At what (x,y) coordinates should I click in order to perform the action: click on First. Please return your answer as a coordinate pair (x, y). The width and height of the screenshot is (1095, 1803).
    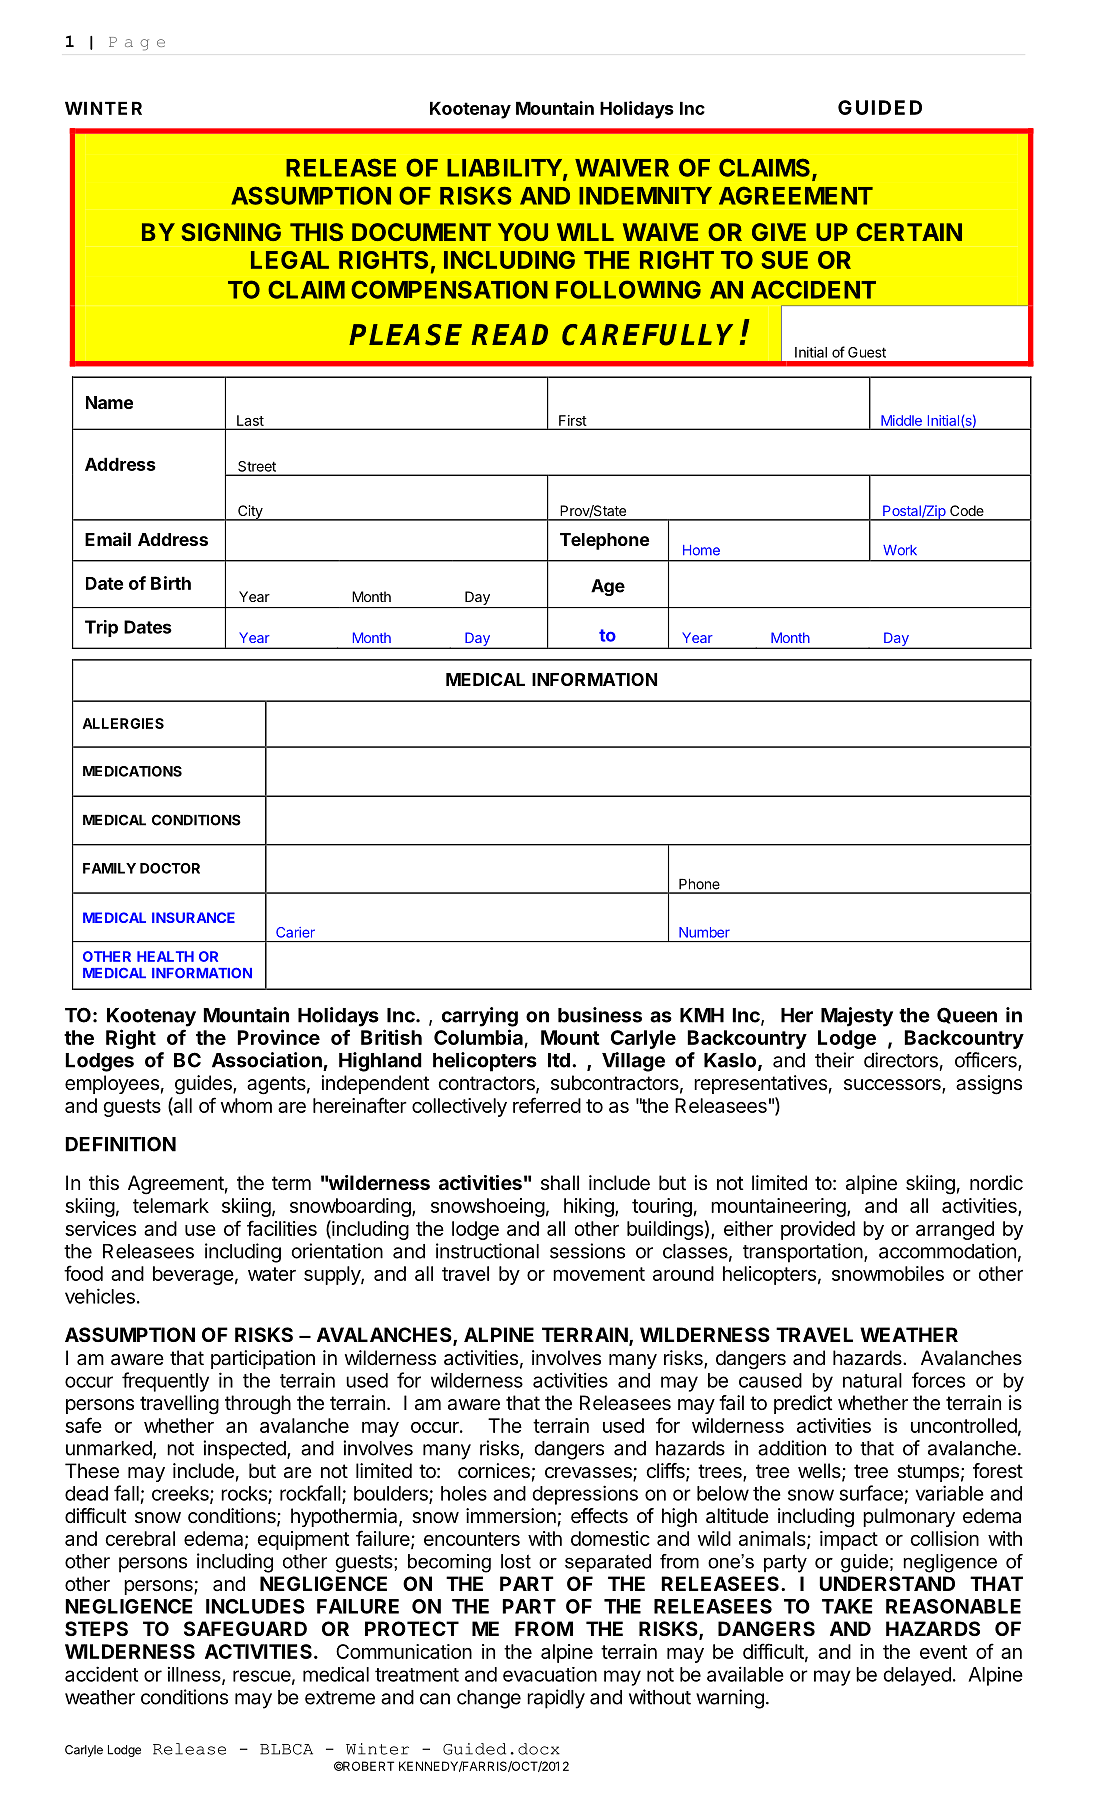
    Looking at the image, I should click on (572, 420).
